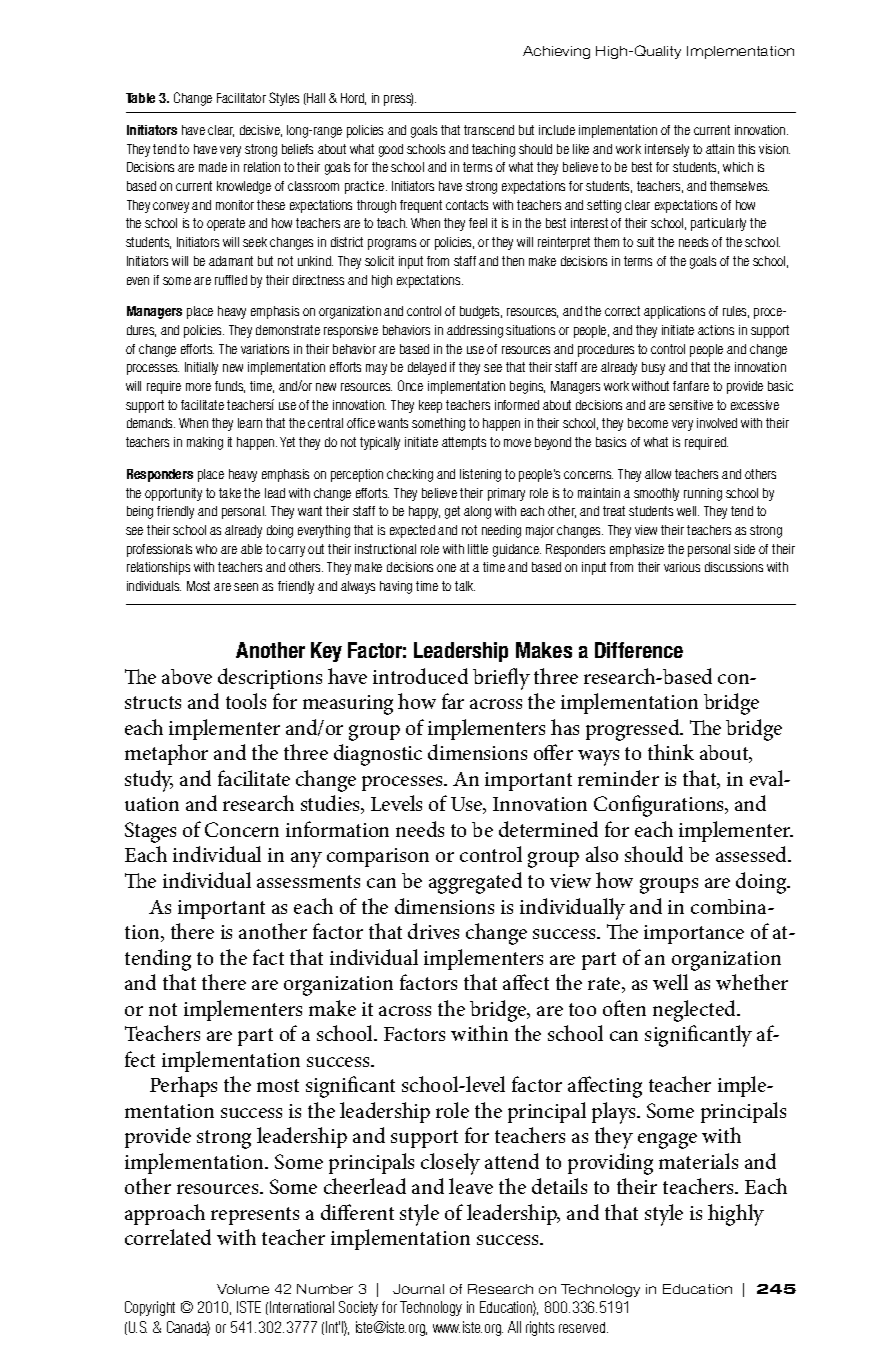 The height and width of the screenshot is (1345, 896). I want to click on reserved, so click(583, 1327).
